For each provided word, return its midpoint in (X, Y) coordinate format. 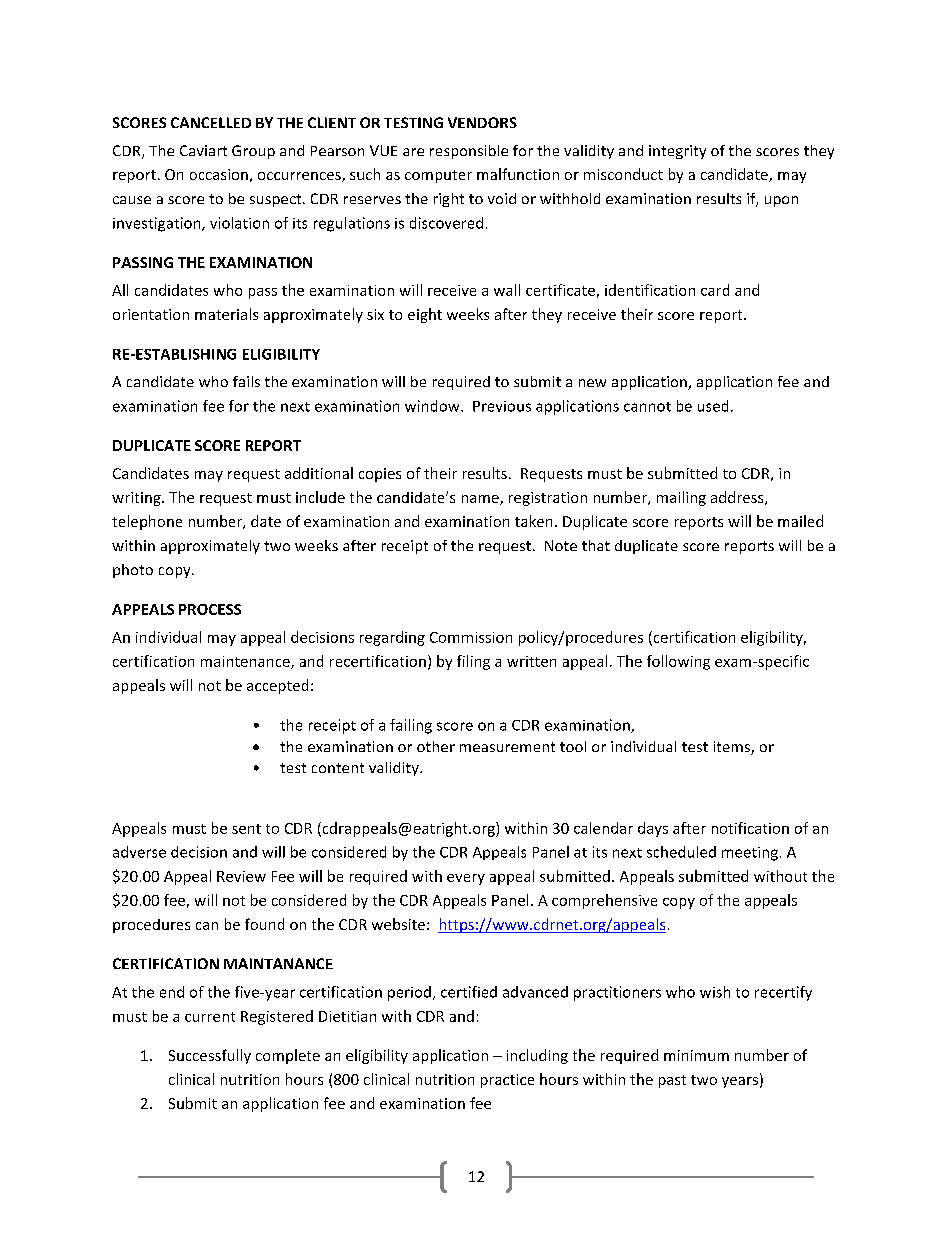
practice (507, 1081)
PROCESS (210, 609)
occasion (219, 174)
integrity (677, 152)
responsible (469, 152)
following (678, 662)
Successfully (210, 1056)
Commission (471, 637)
